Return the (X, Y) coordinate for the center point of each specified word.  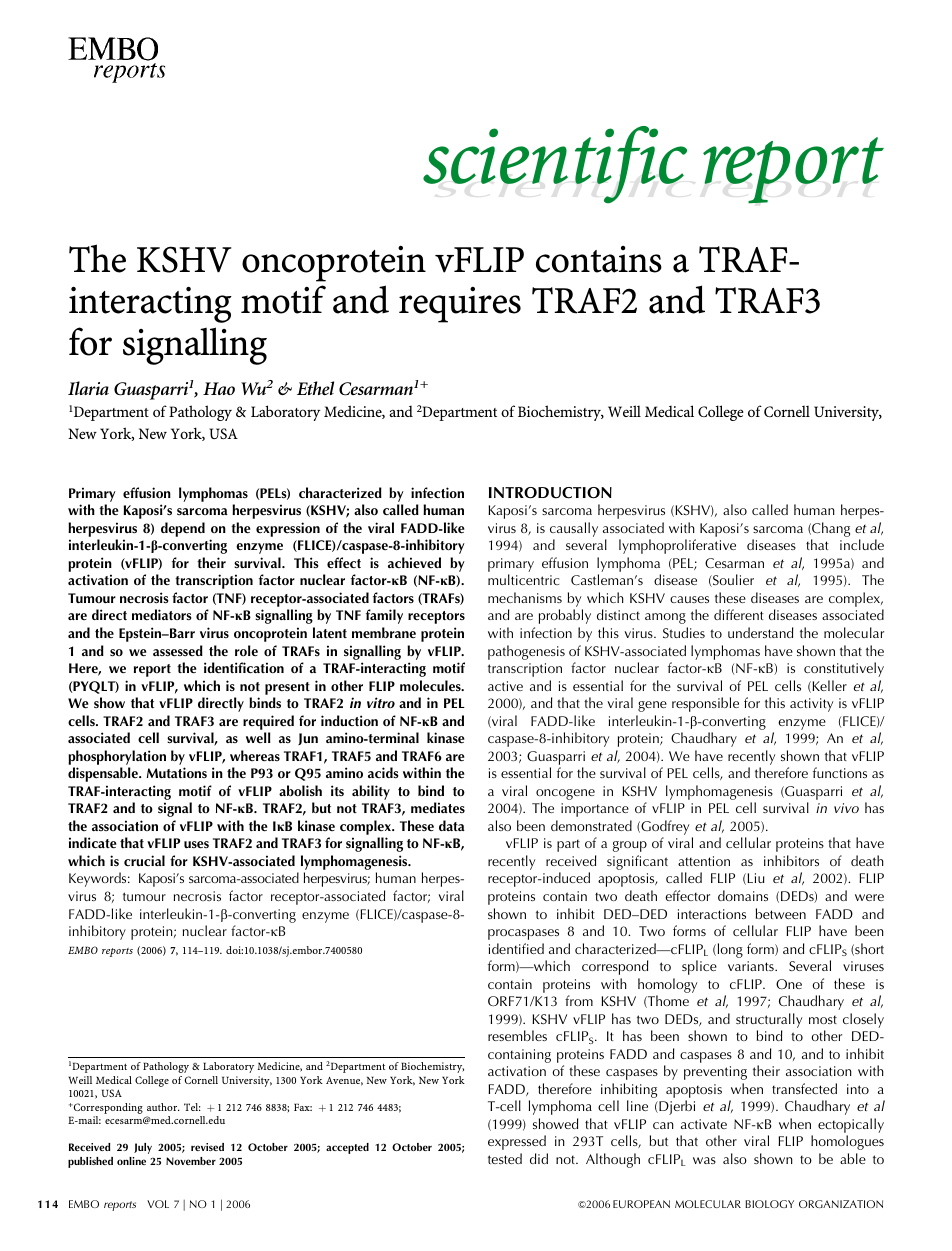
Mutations (177, 772)
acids (383, 773)
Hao (219, 388)
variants (752, 966)
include (862, 544)
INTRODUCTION (550, 493)
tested (505, 1158)
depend (183, 529)
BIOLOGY (769, 1204)
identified (516, 948)
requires (460, 305)
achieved (414, 562)
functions (840, 772)
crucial (144, 860)
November (191, 1161)
